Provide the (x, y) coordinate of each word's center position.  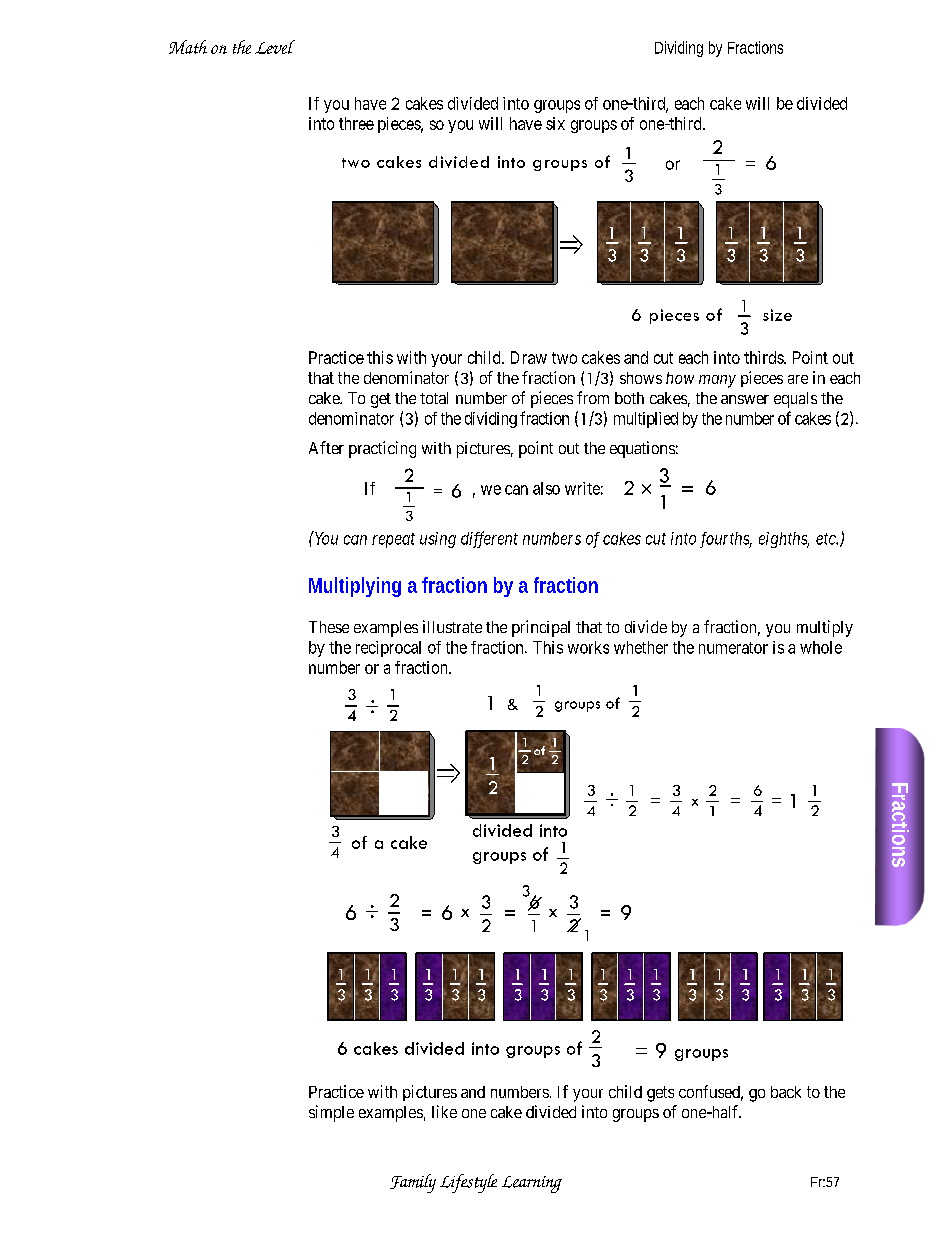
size (777, 315)
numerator (733, 648)
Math (188, 47)
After (326, 447)
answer (745, 399)
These (329, 627)
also (546, 488)
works (588, 647)
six (555, 123)
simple (331, 1113)
